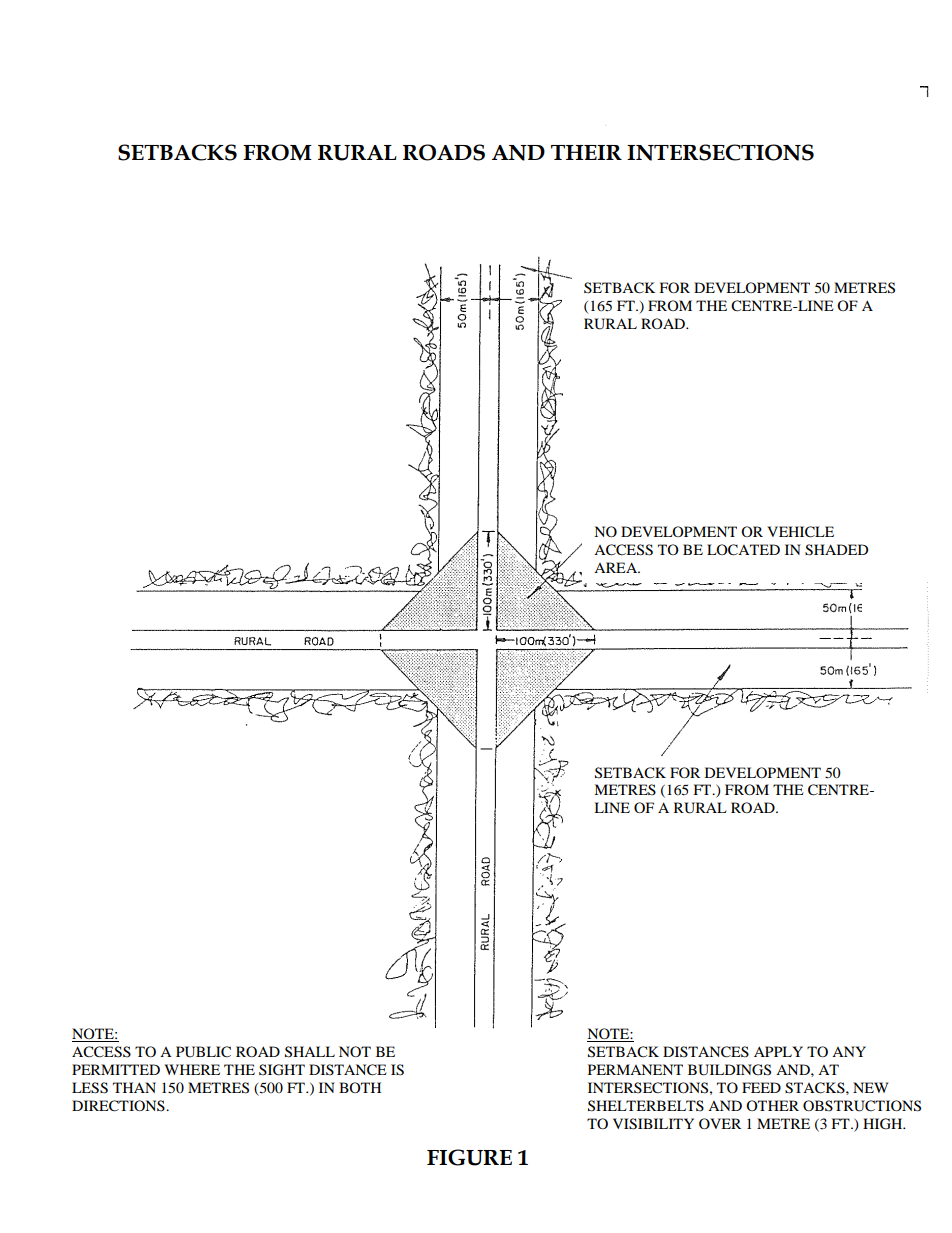 The image size is (952, 1233). I want to click on VEHICLE, so click(800, 532).
